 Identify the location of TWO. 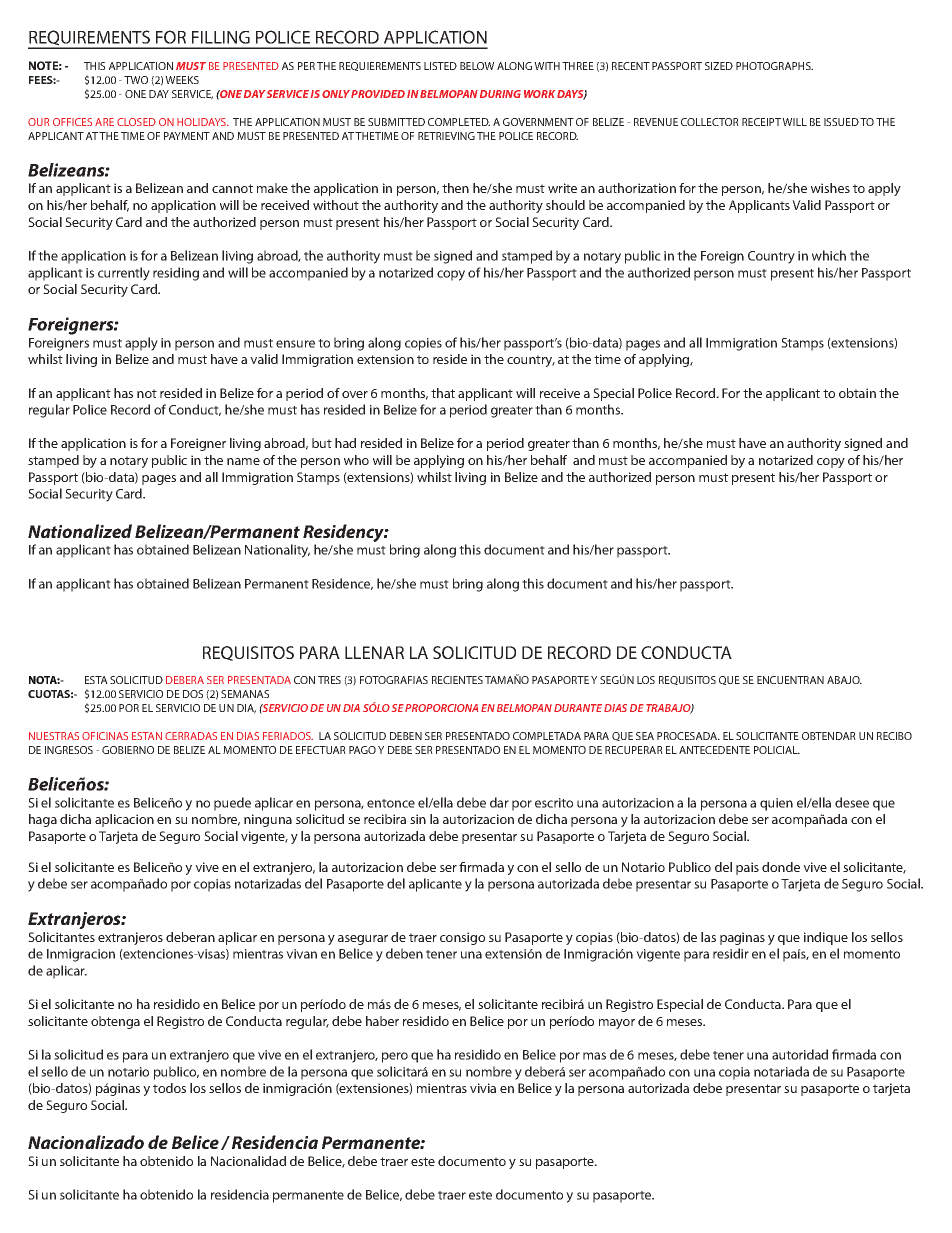
(136, 80).
